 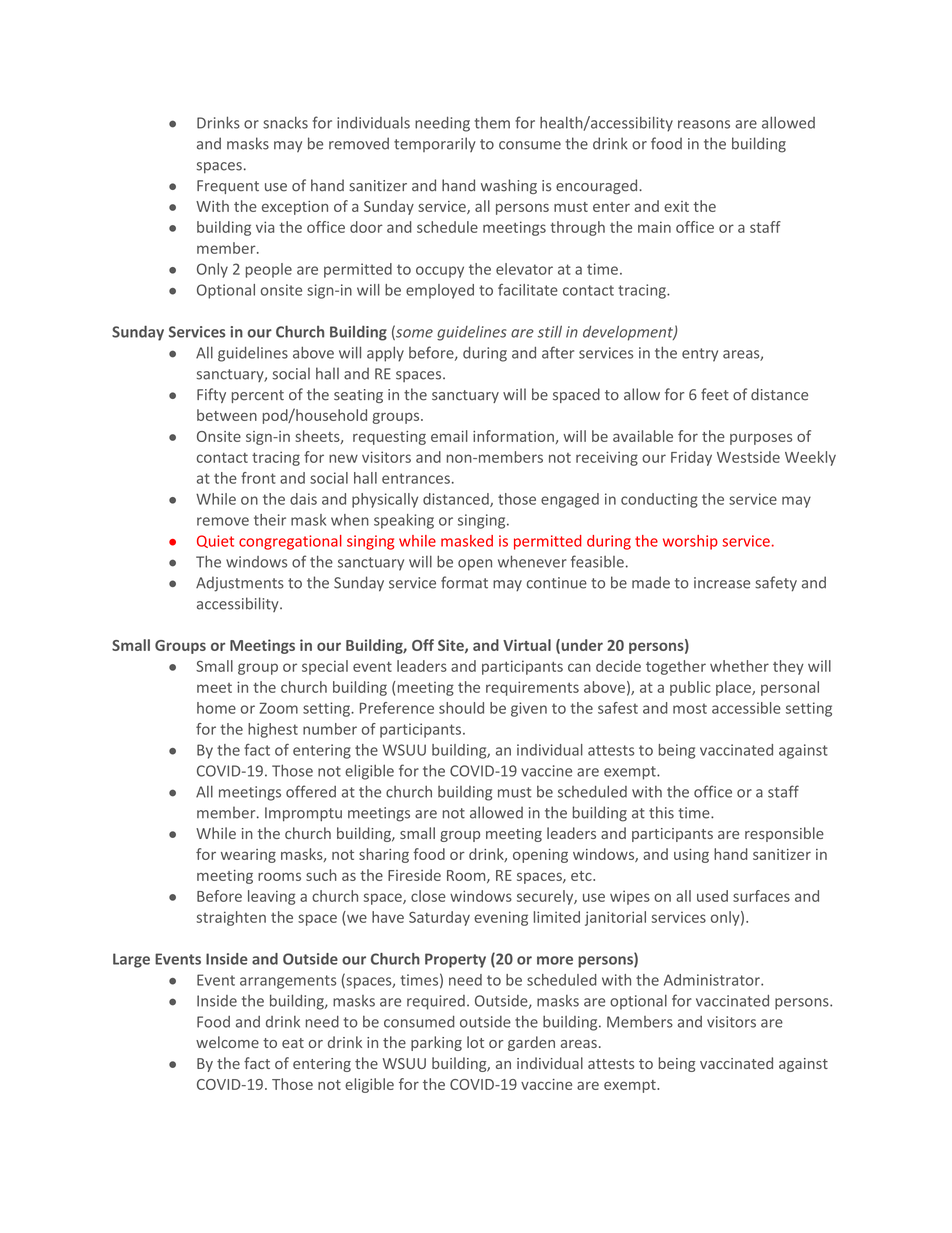 I want to click on using, so click(x=691, y=856).
